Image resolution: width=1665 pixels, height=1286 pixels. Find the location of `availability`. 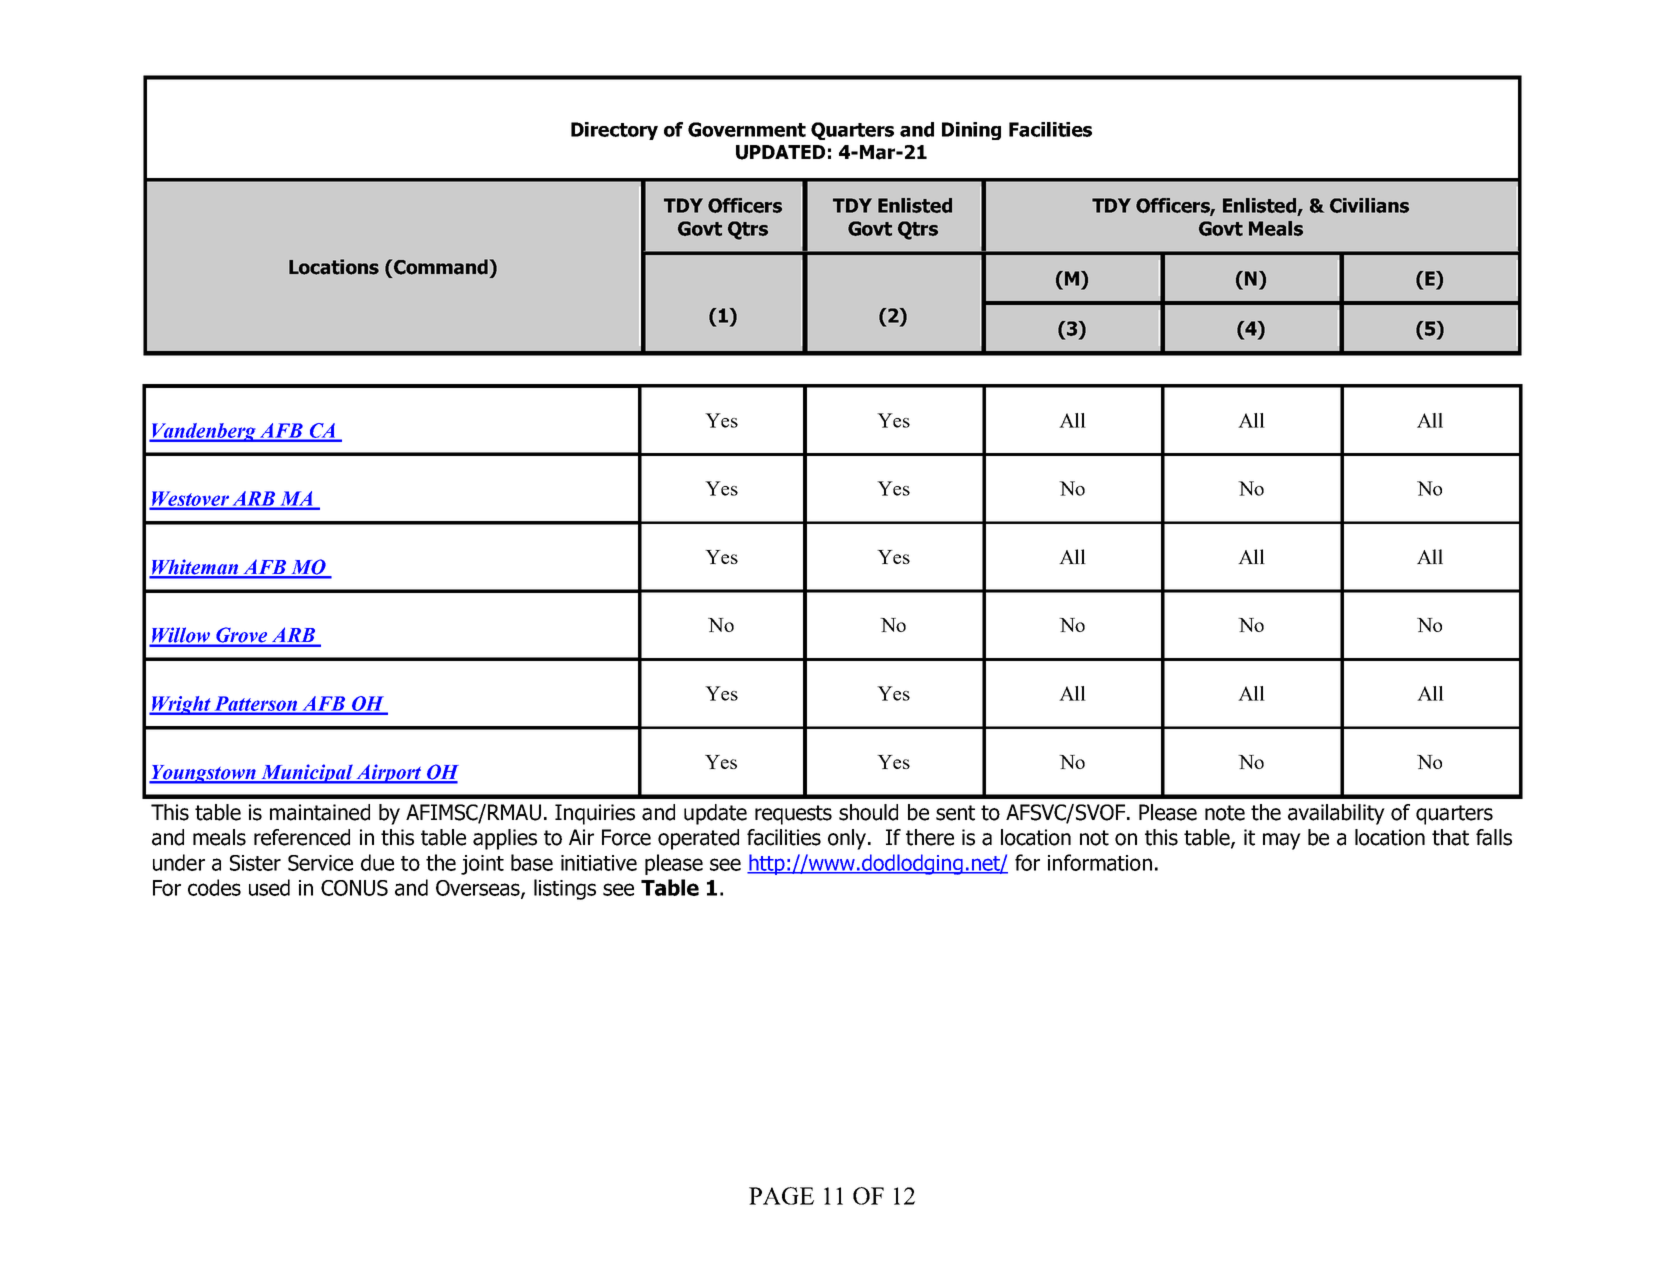

availability is located at coordinates (1336, 814).
